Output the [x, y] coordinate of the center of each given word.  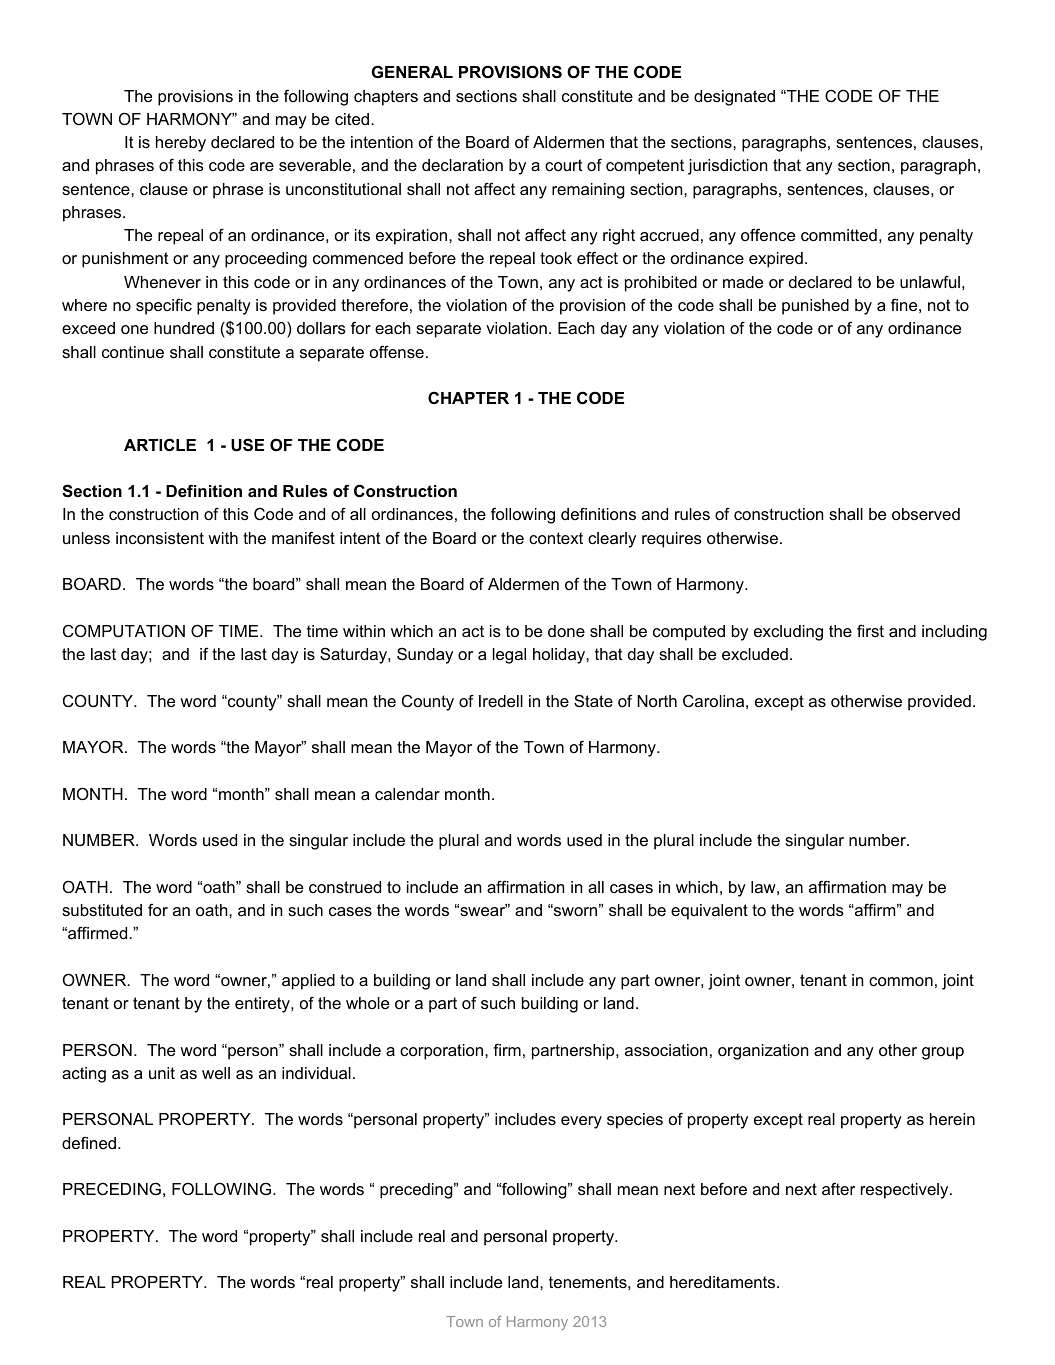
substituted [102, 910]
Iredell [501, 701]
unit [162, 1073]
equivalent [709, 912]
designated [734, 98]
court [564, 165]
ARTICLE [160, 444]
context [556, 538]
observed [926, 514]
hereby [181, 144]
